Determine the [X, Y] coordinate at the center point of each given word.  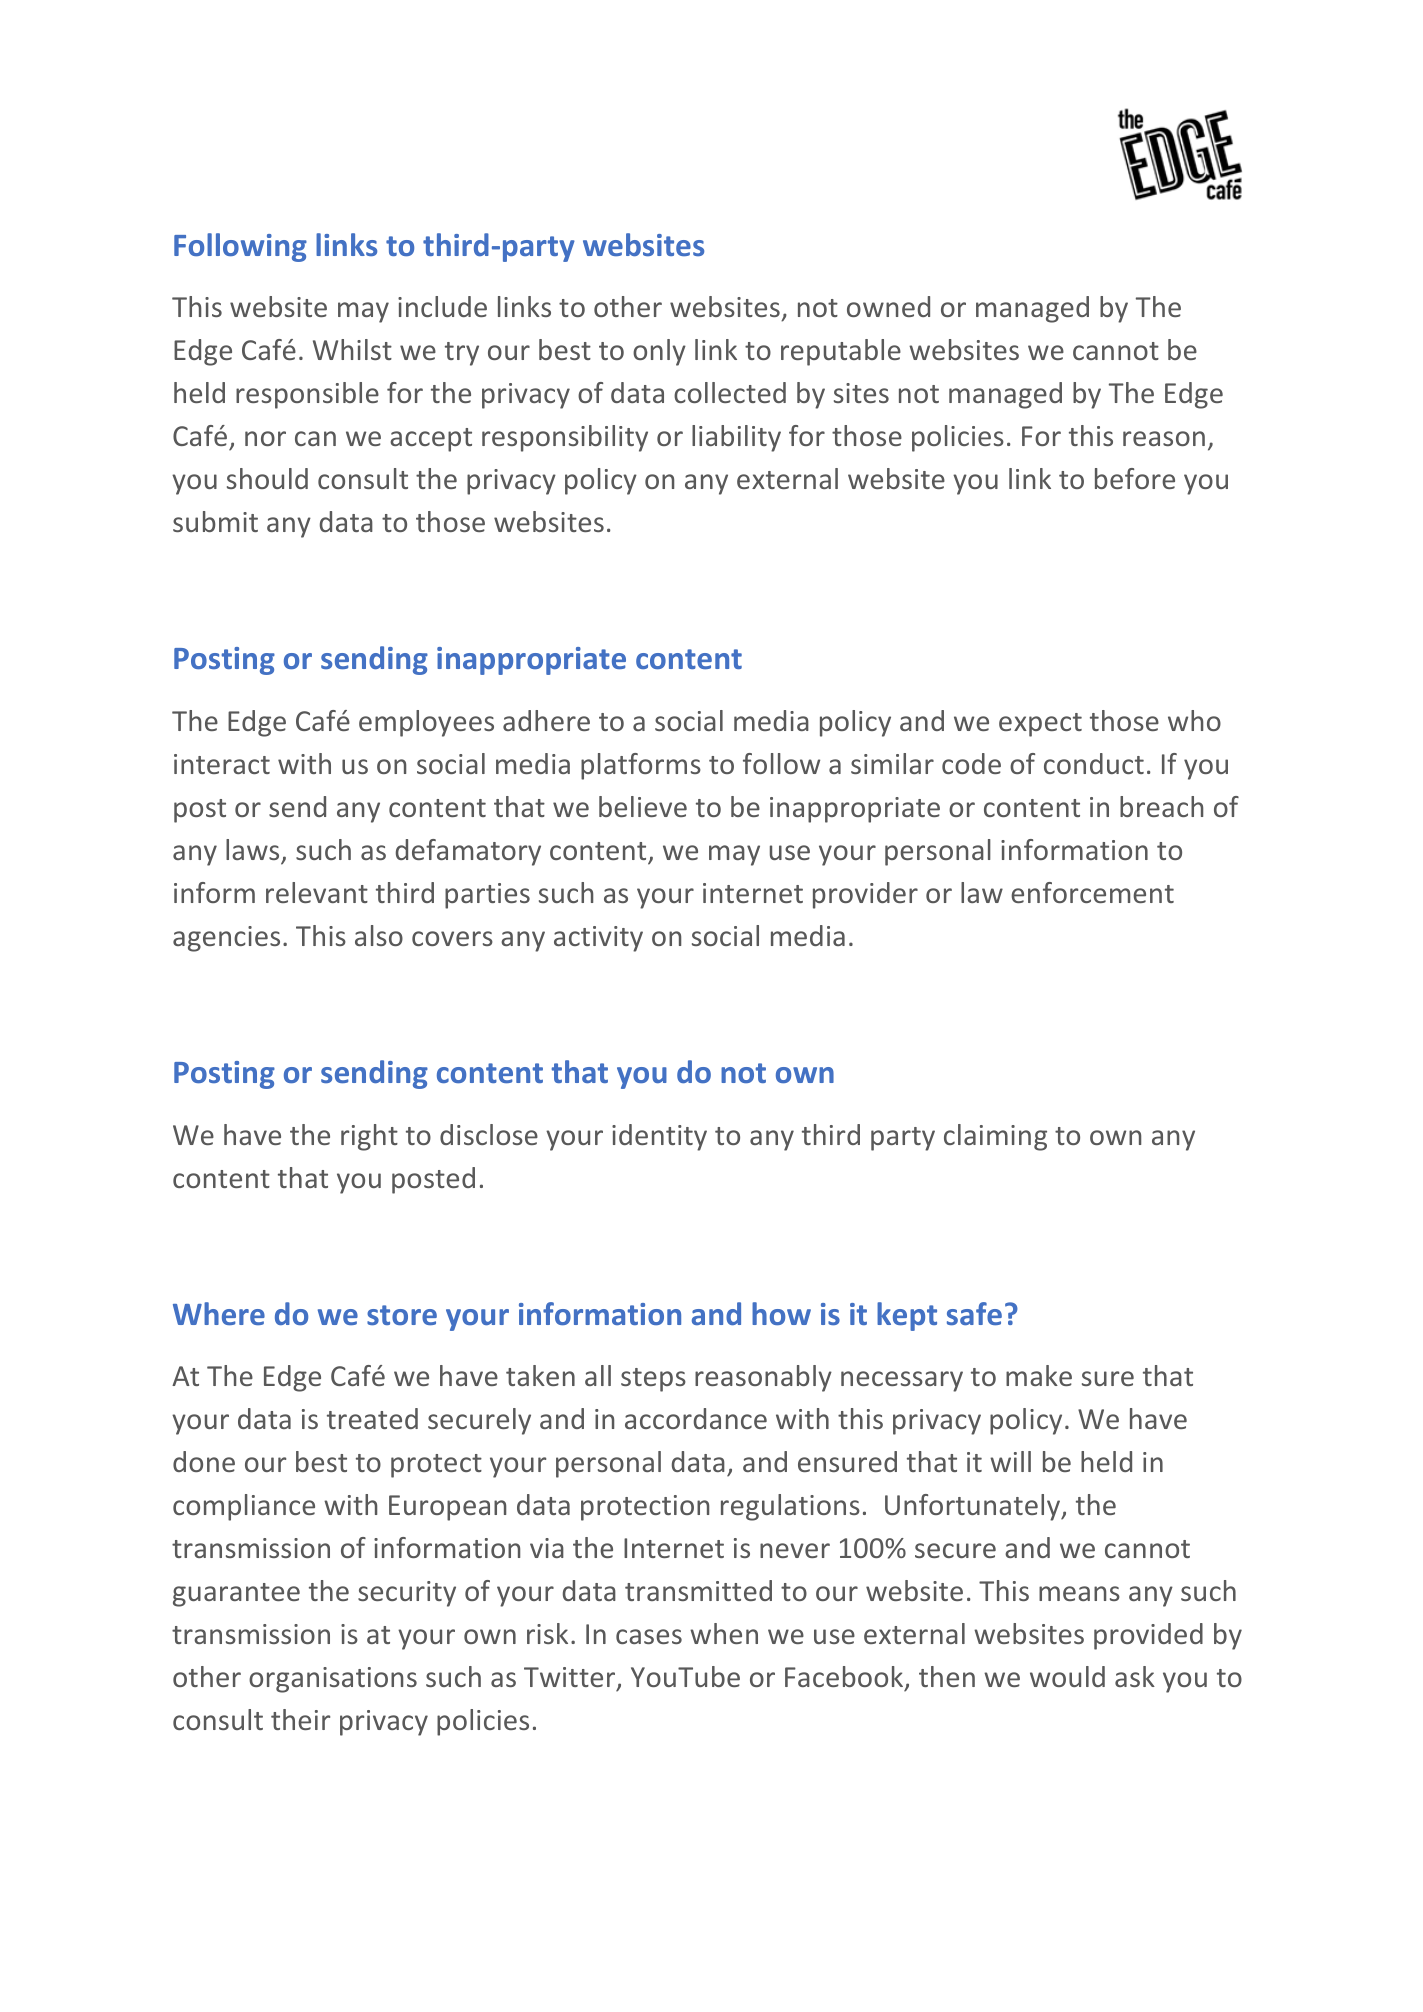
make [1039, 1375]
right [369, 1137]
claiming [995, 1137]
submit [215, 521]
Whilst [352, 349]
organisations [333, 1680]
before [1135, 478]
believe [643, 806]
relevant [317, 892]
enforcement [1092, 892]
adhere [546, 720]
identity [659, 1137]
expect [1040, 725]
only [659, 352]
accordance [696, 1418]
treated [372, 1418]
